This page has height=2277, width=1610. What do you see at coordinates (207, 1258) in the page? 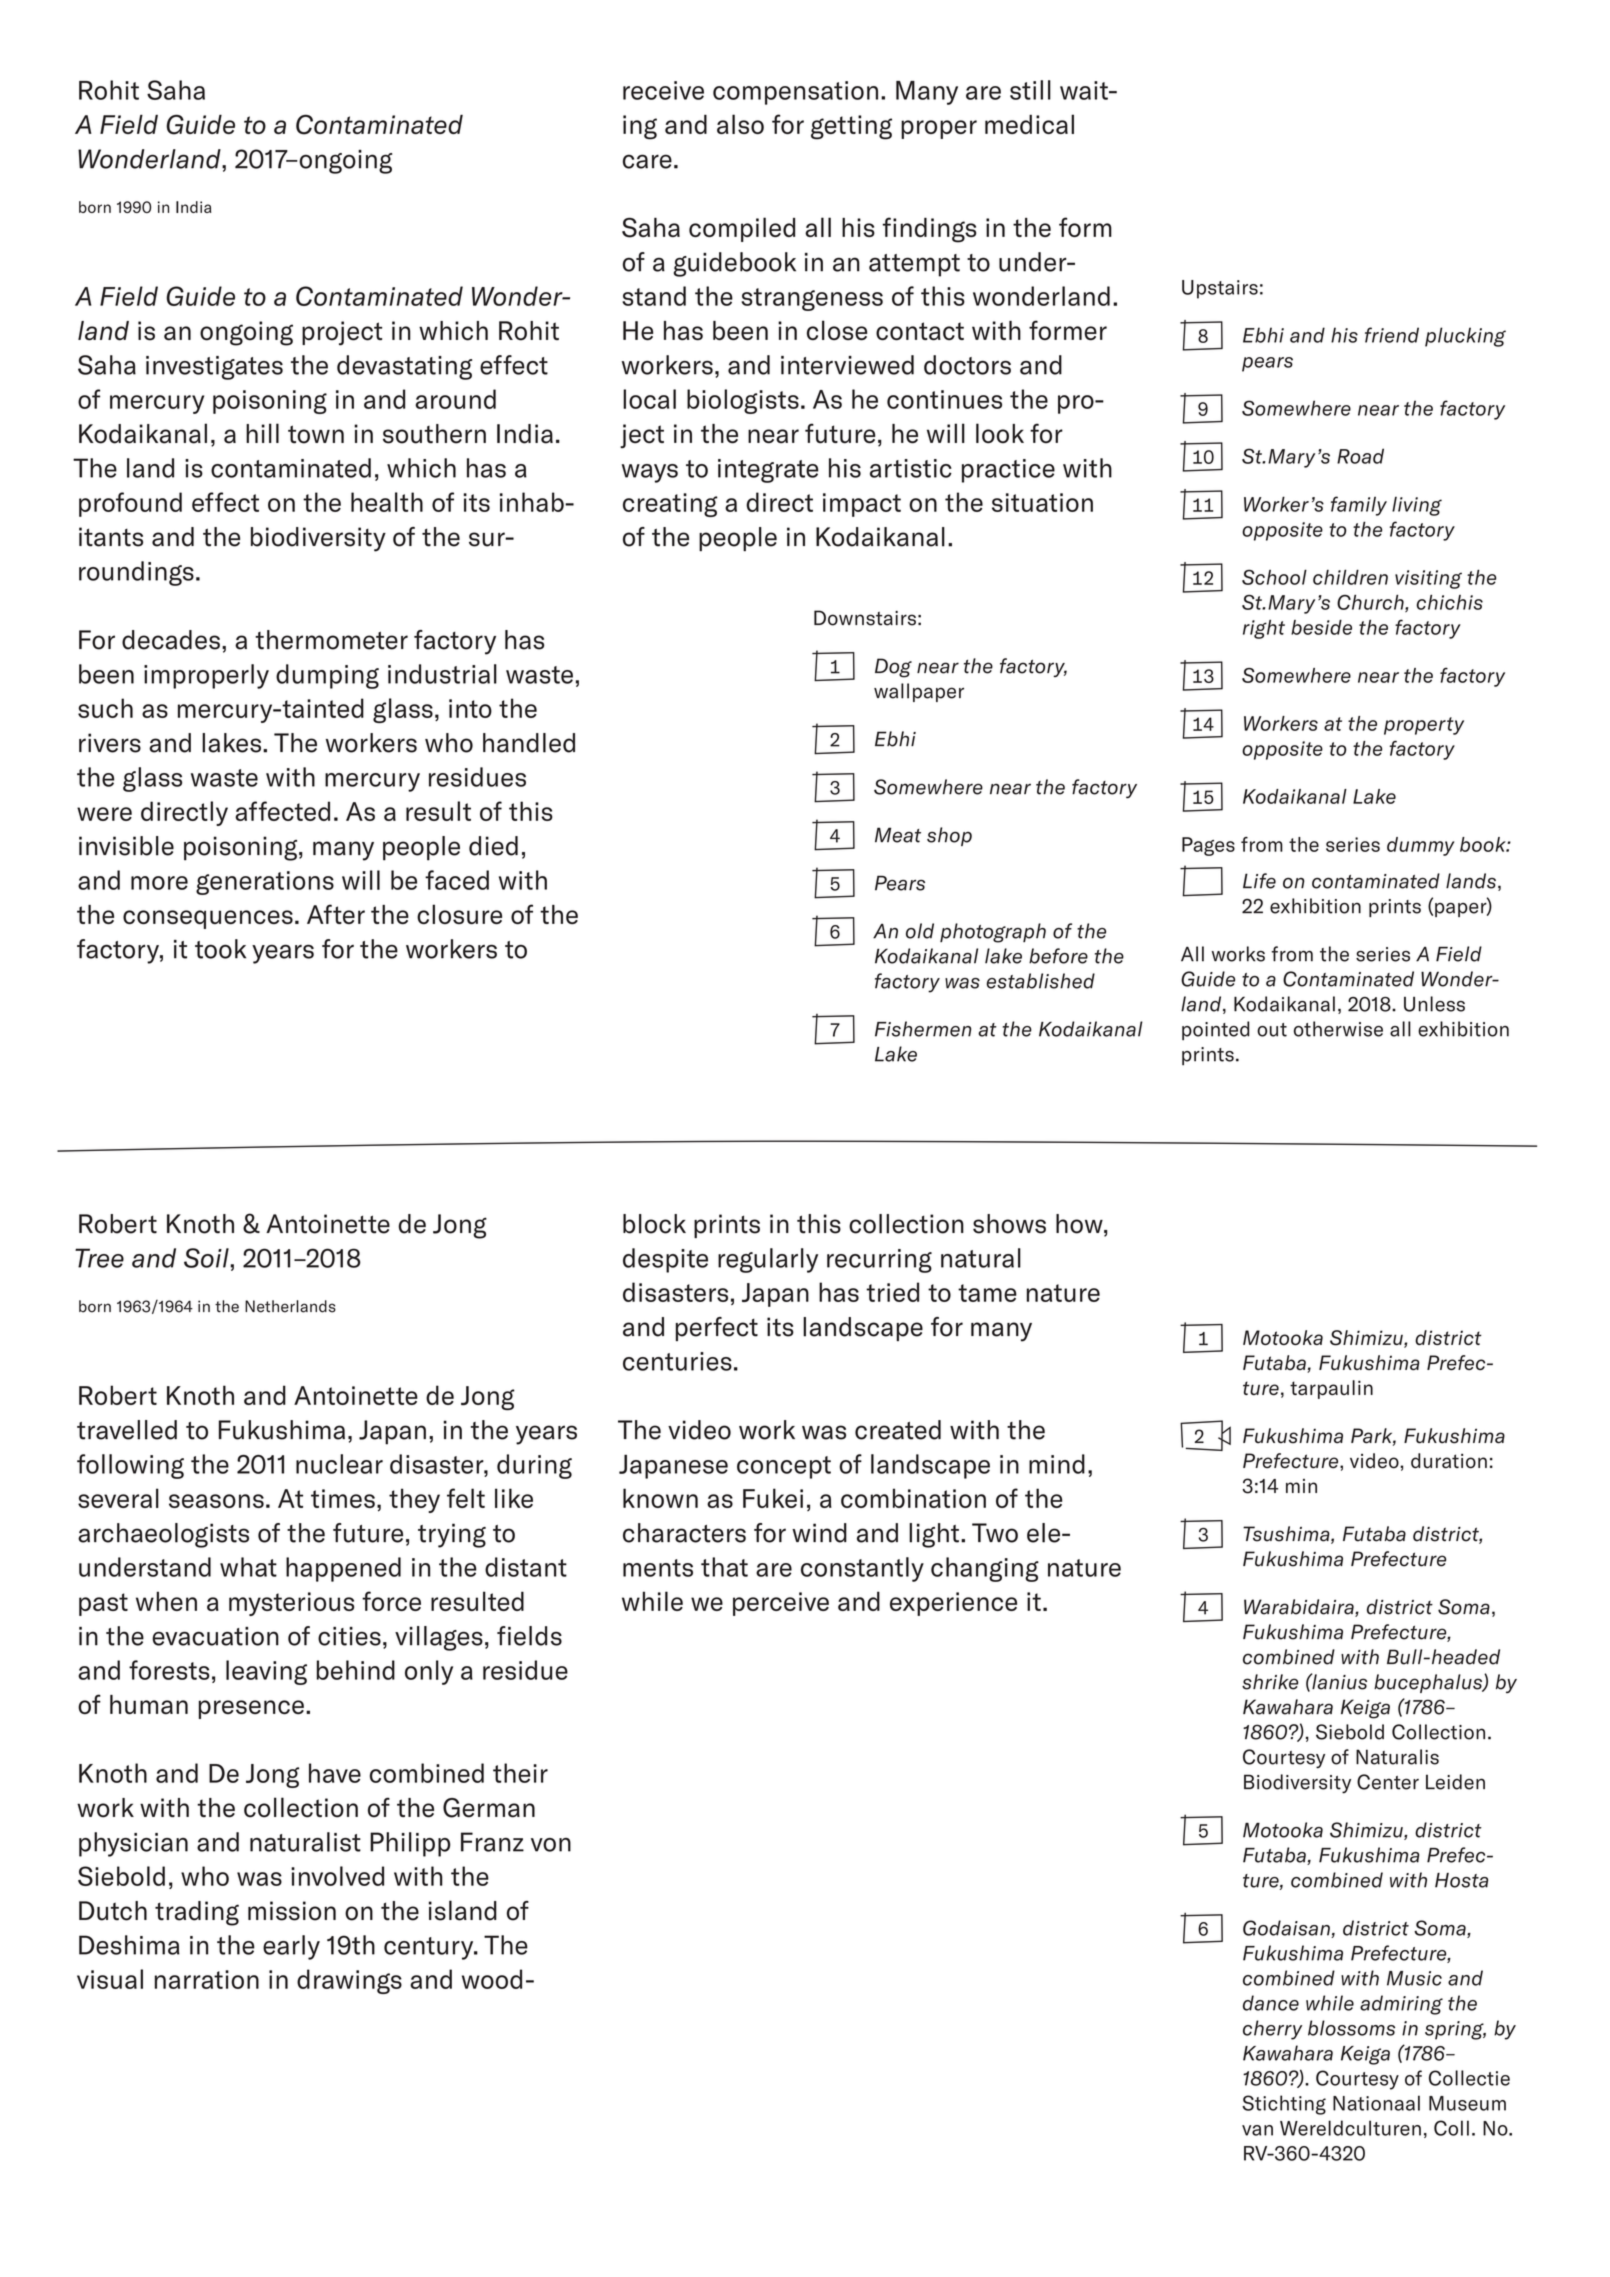
I see `Soil` at bounding box center [207, 1258].
